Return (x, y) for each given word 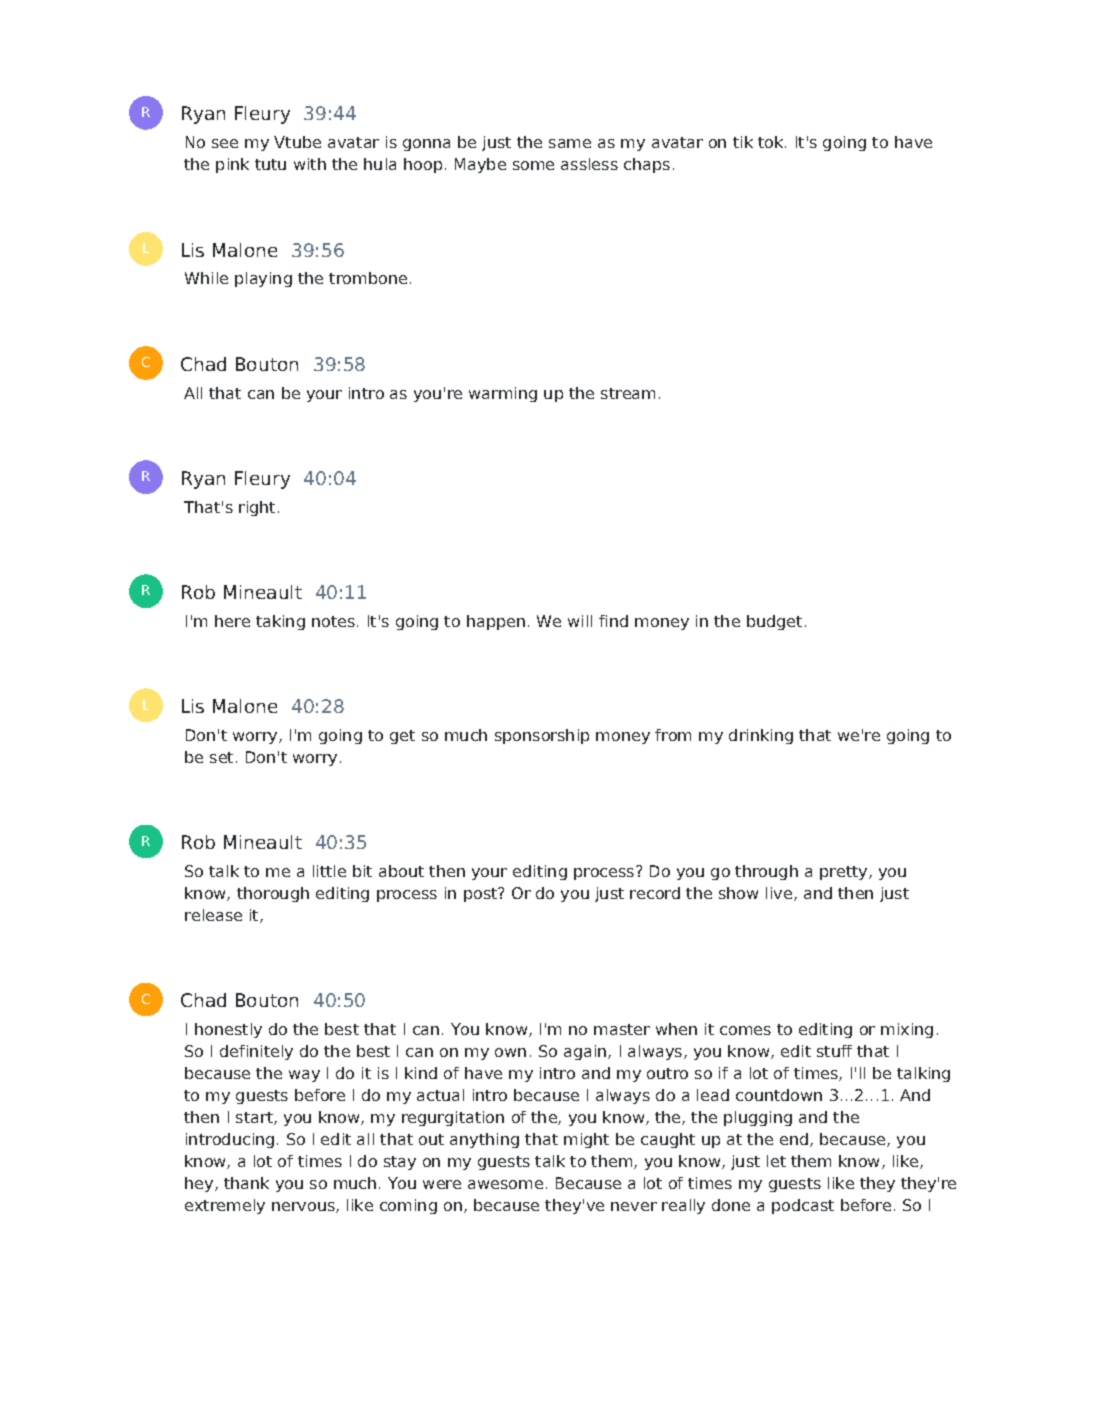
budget (774, 622)
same (570, 143)
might (586, 1140)
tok (772, 142)
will (580, 621)
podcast (803, 1206)
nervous (304, 1207)
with (310, 164)
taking (280, 622)
